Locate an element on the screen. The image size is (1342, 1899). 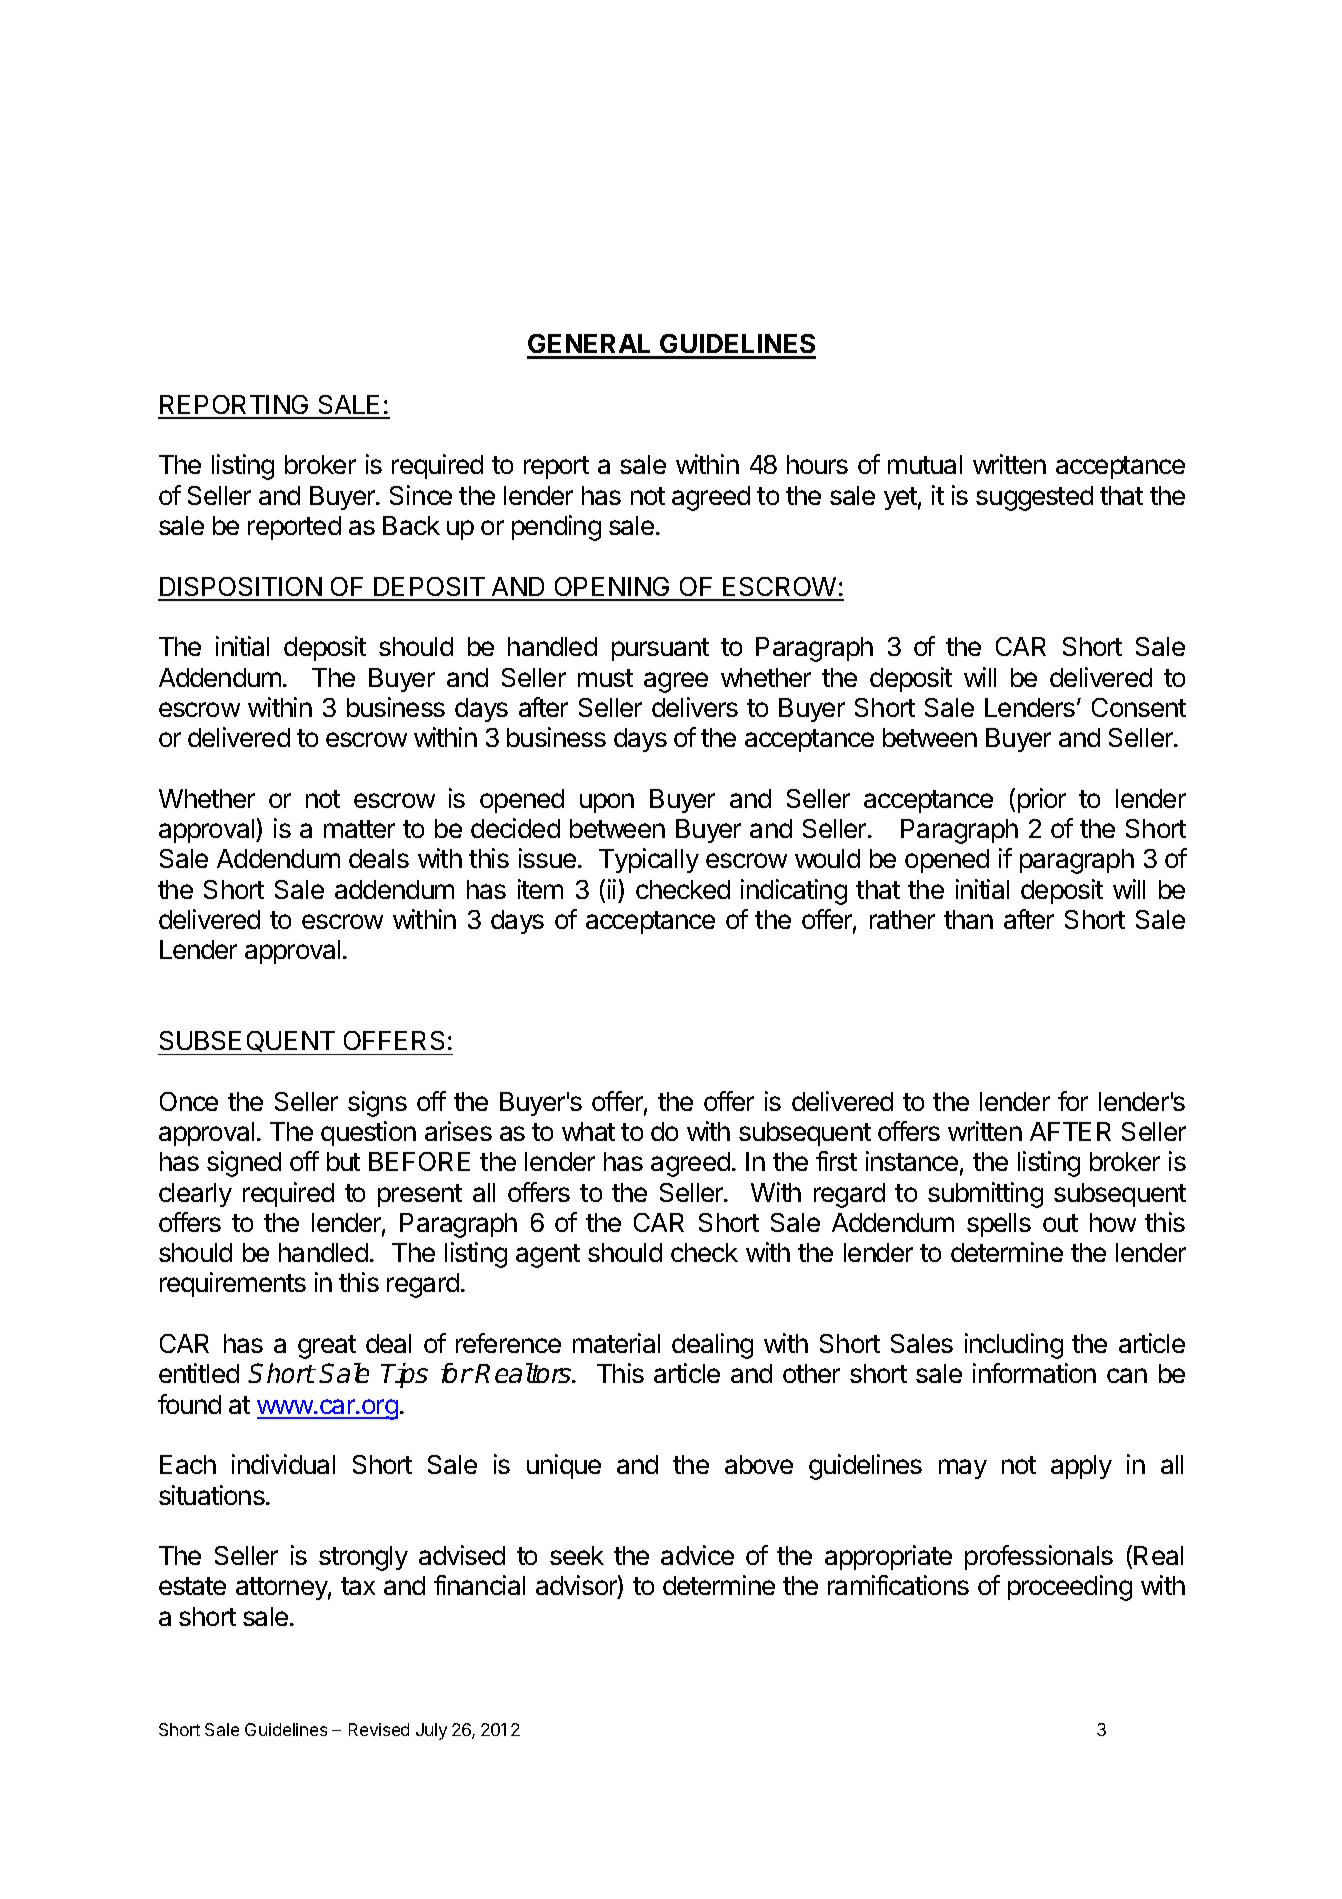
suggested is located at coordinates (1034, 498).
